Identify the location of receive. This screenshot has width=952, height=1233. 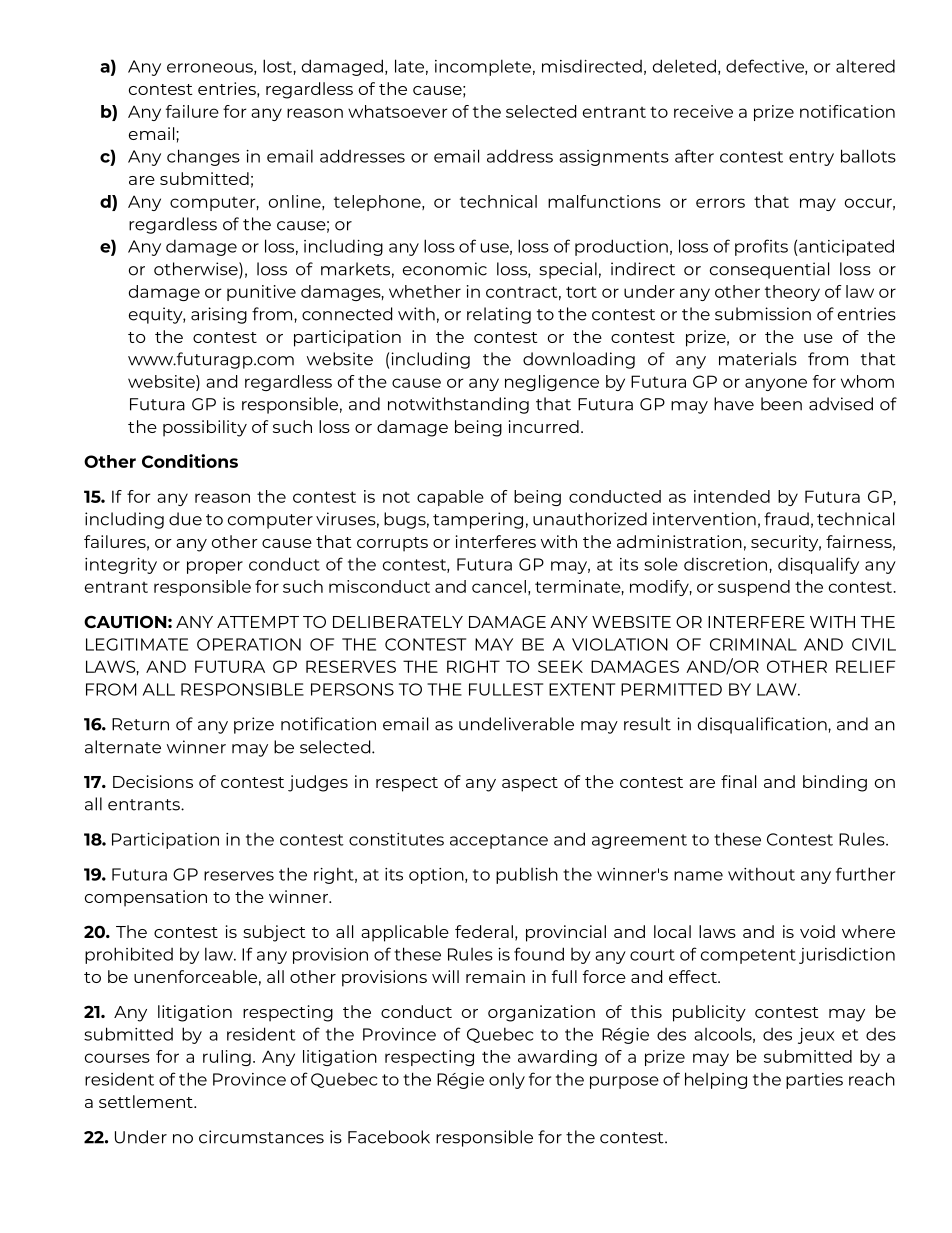
(703, 111).
